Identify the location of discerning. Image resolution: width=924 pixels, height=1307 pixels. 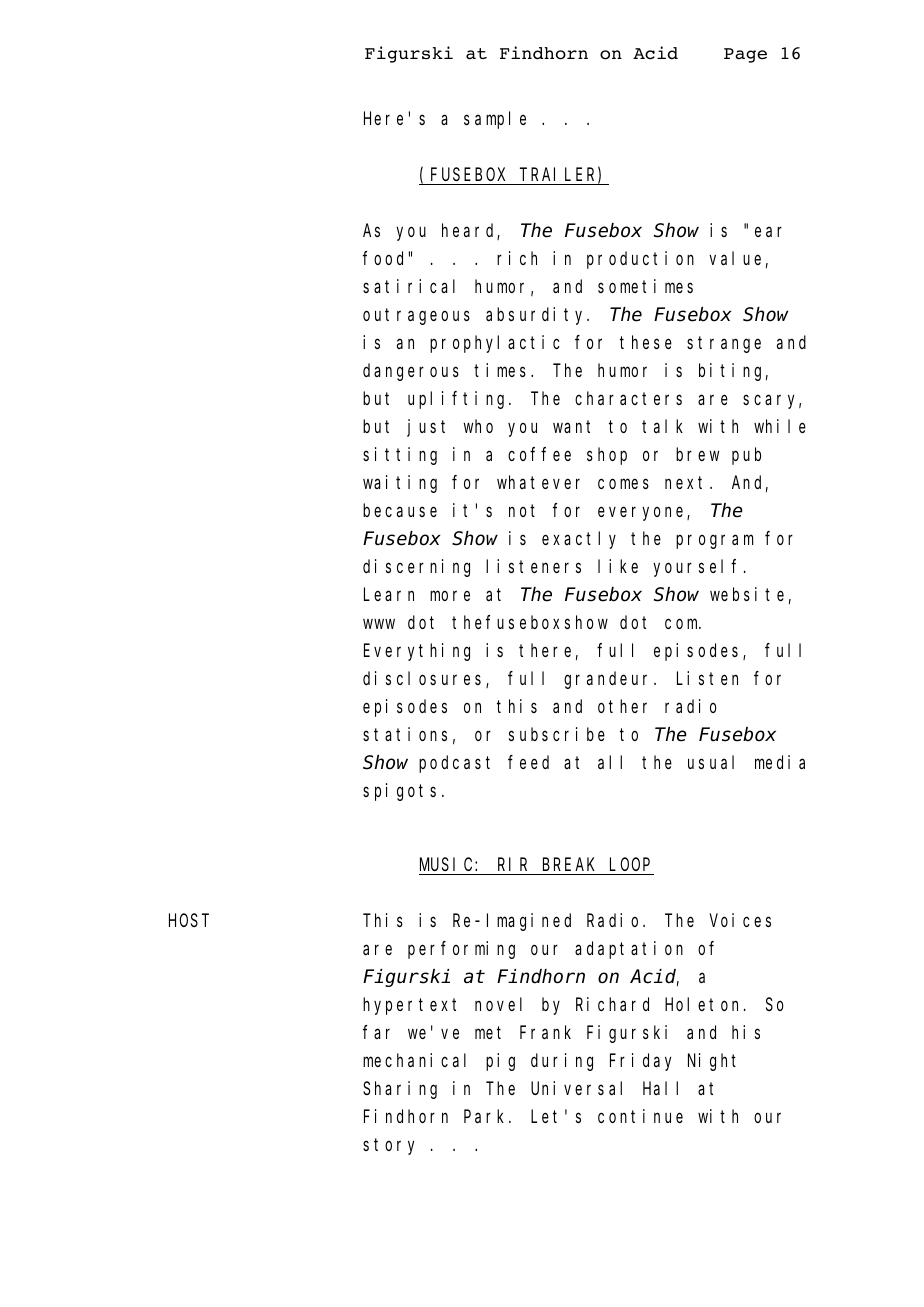
(416, 568).
